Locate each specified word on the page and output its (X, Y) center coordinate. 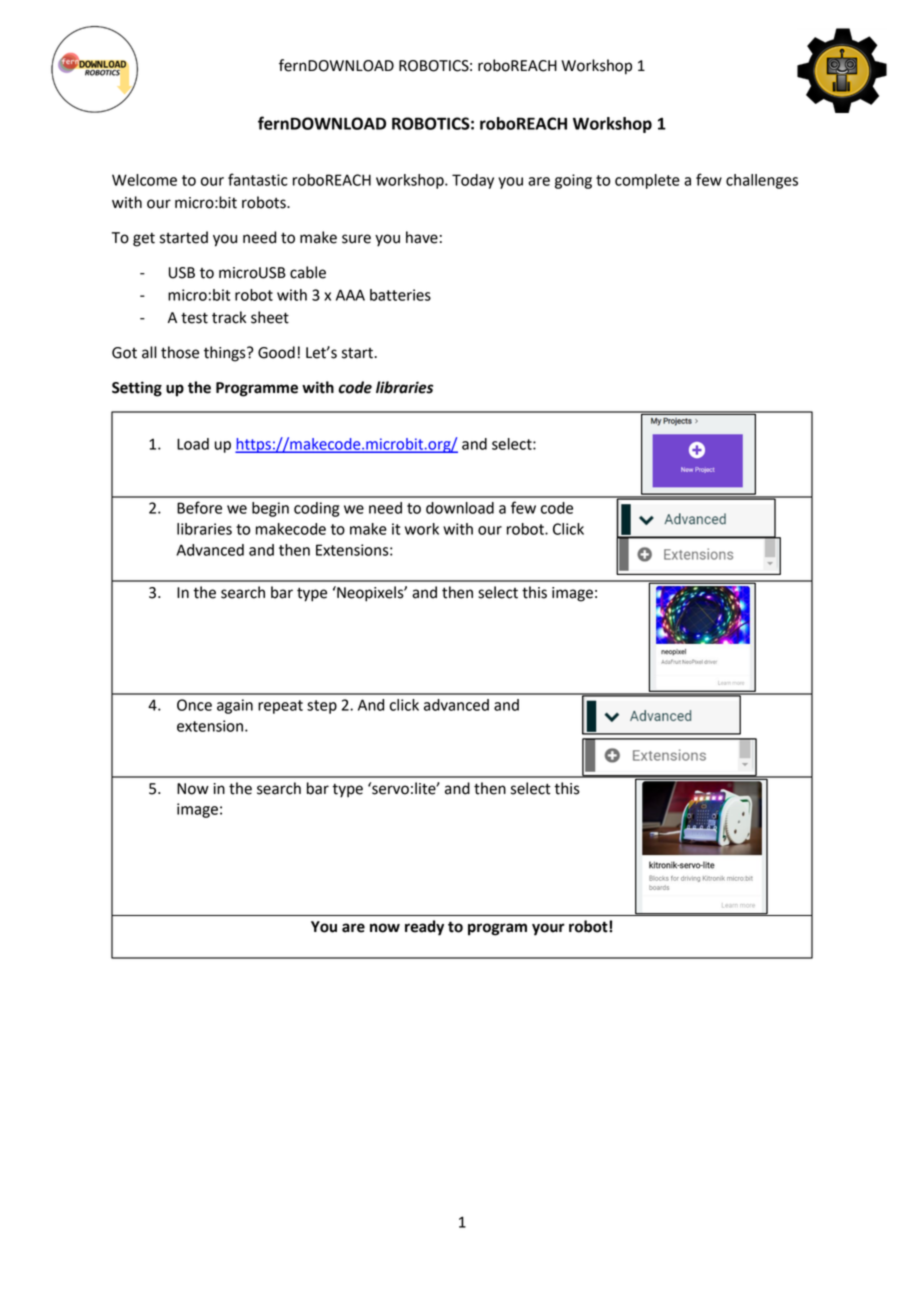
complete (647, 181)
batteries (400, 295)
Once (194, 705)
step (322, 707)
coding (316, 509)
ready (424, 928)
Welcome (144, 180)
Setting (137, 389)
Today (473, 181)
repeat (280, 707)
